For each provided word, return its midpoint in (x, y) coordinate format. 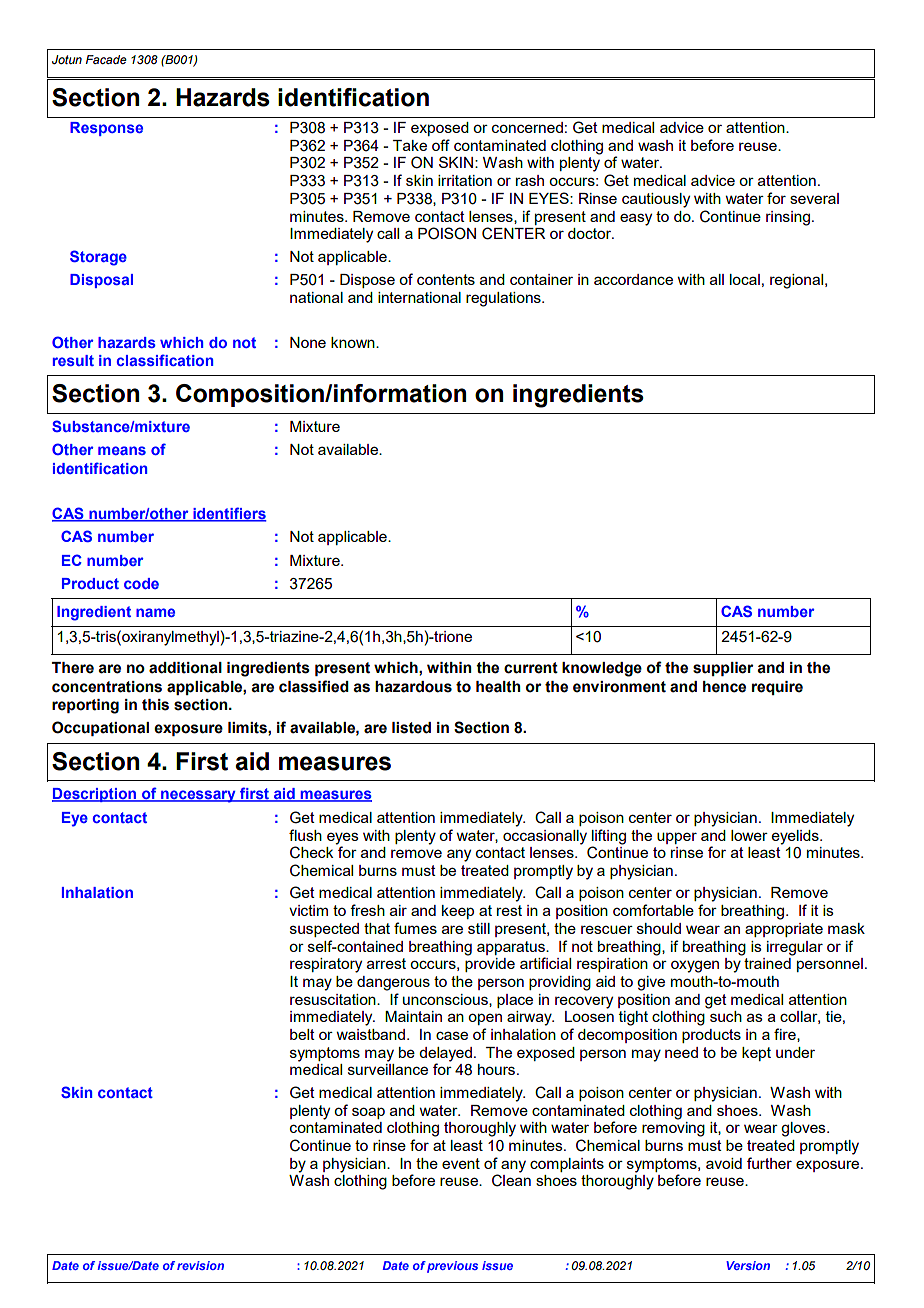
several (814, 198)
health (498, 687)
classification (165, 360)
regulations (504, 299)
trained (767, 963)
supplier (723, 669)
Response (106, 129)
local (745, 279)
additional (185, 668)
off (441, 145)
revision (200, 1265)
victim (308, 910)
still (479, 928)
